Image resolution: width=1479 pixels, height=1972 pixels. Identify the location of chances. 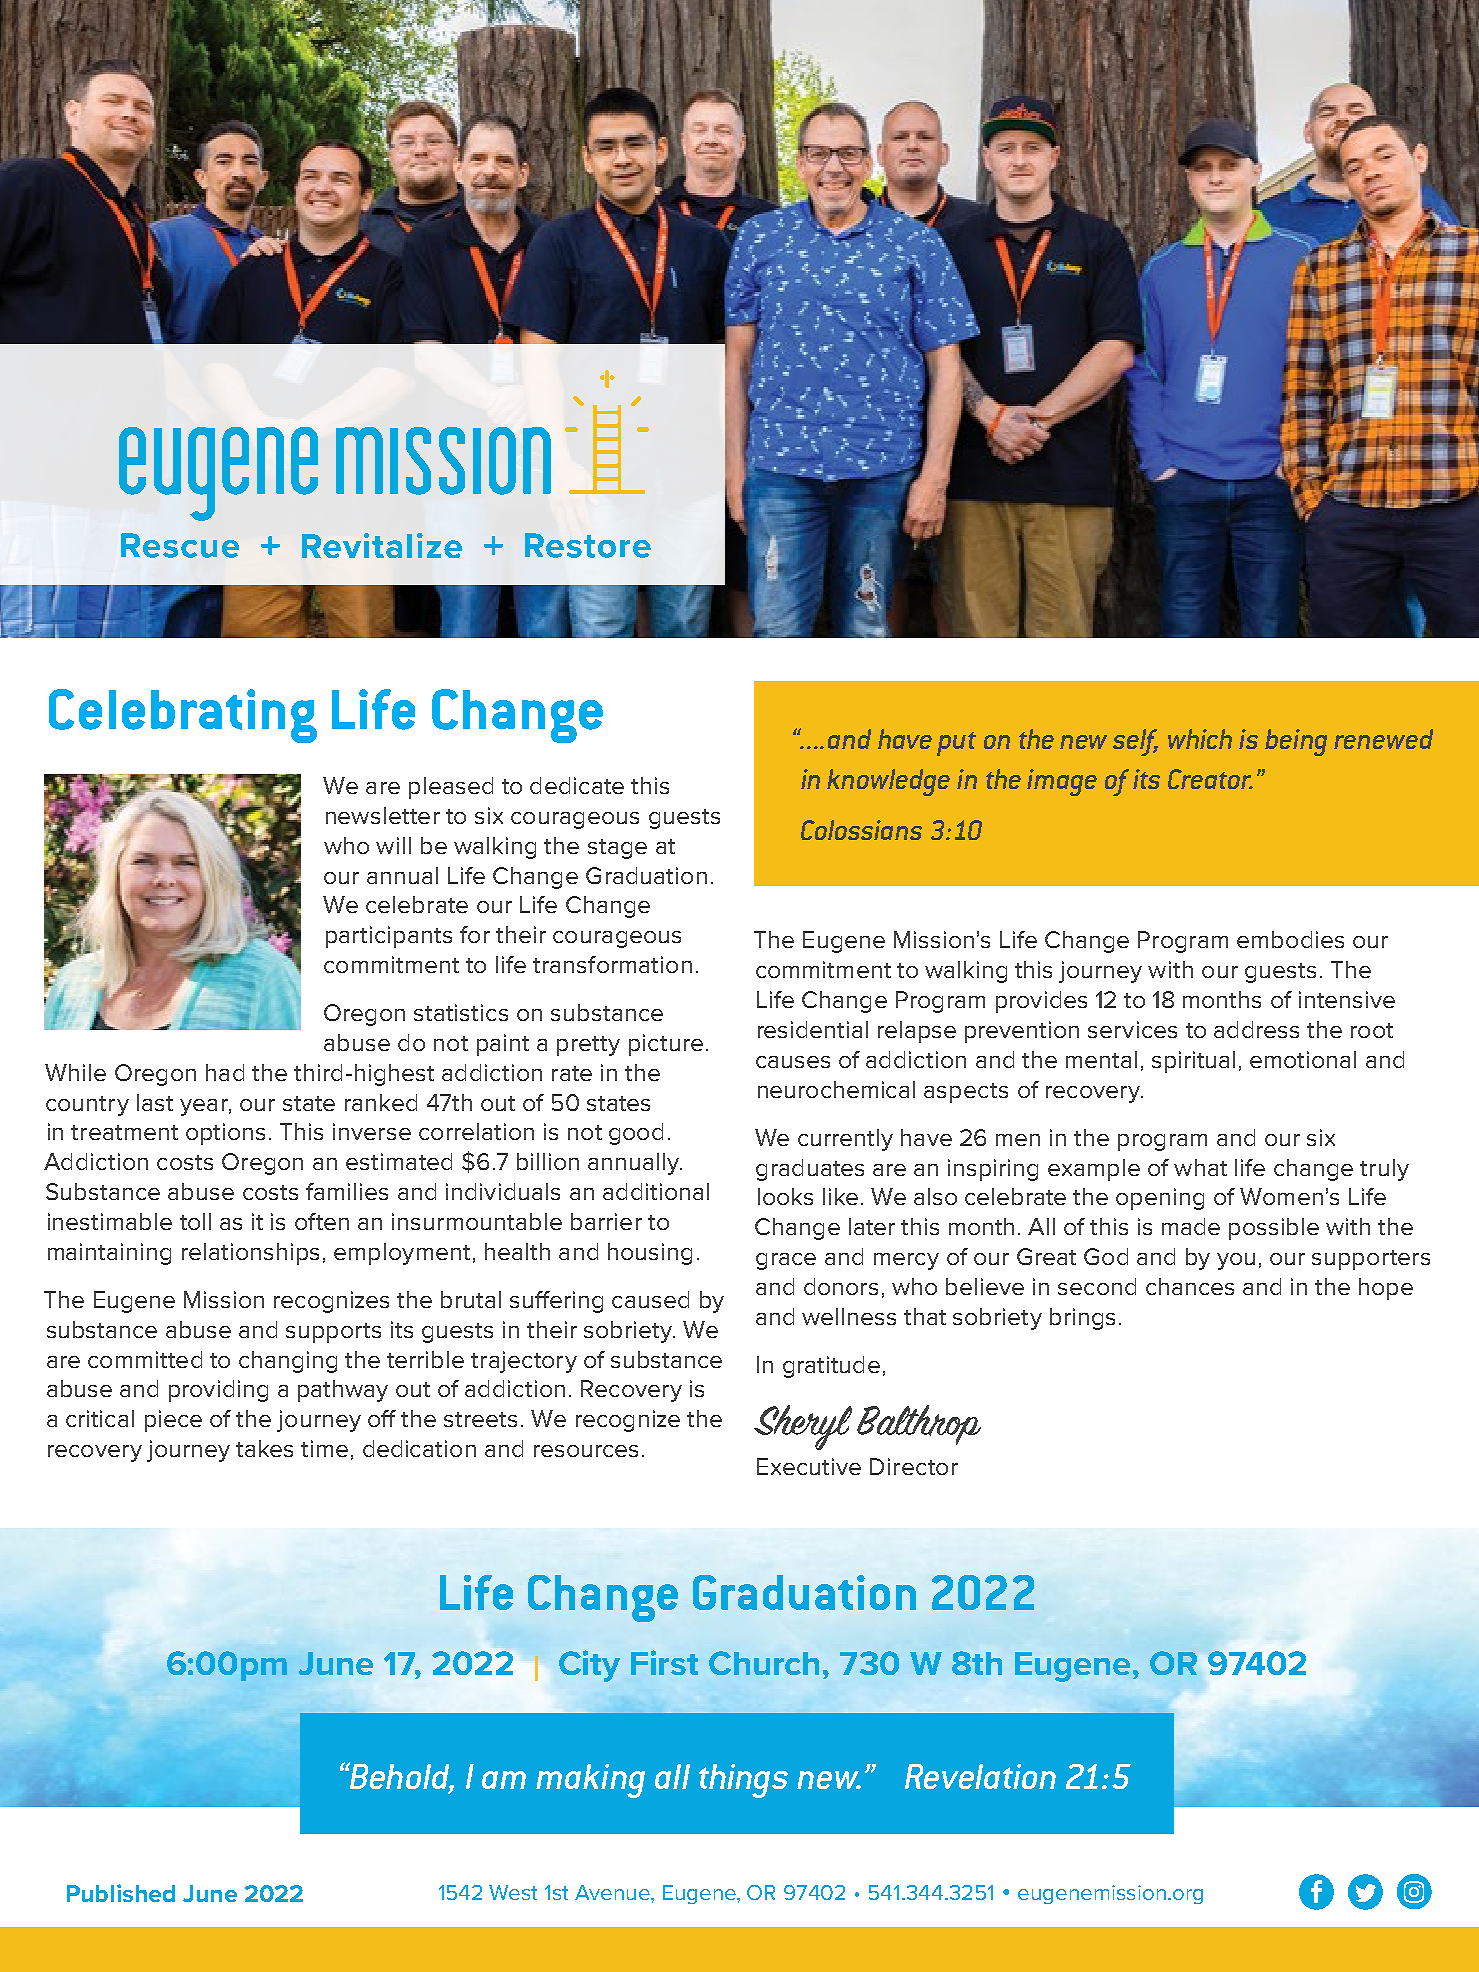
(1190, 1286).
